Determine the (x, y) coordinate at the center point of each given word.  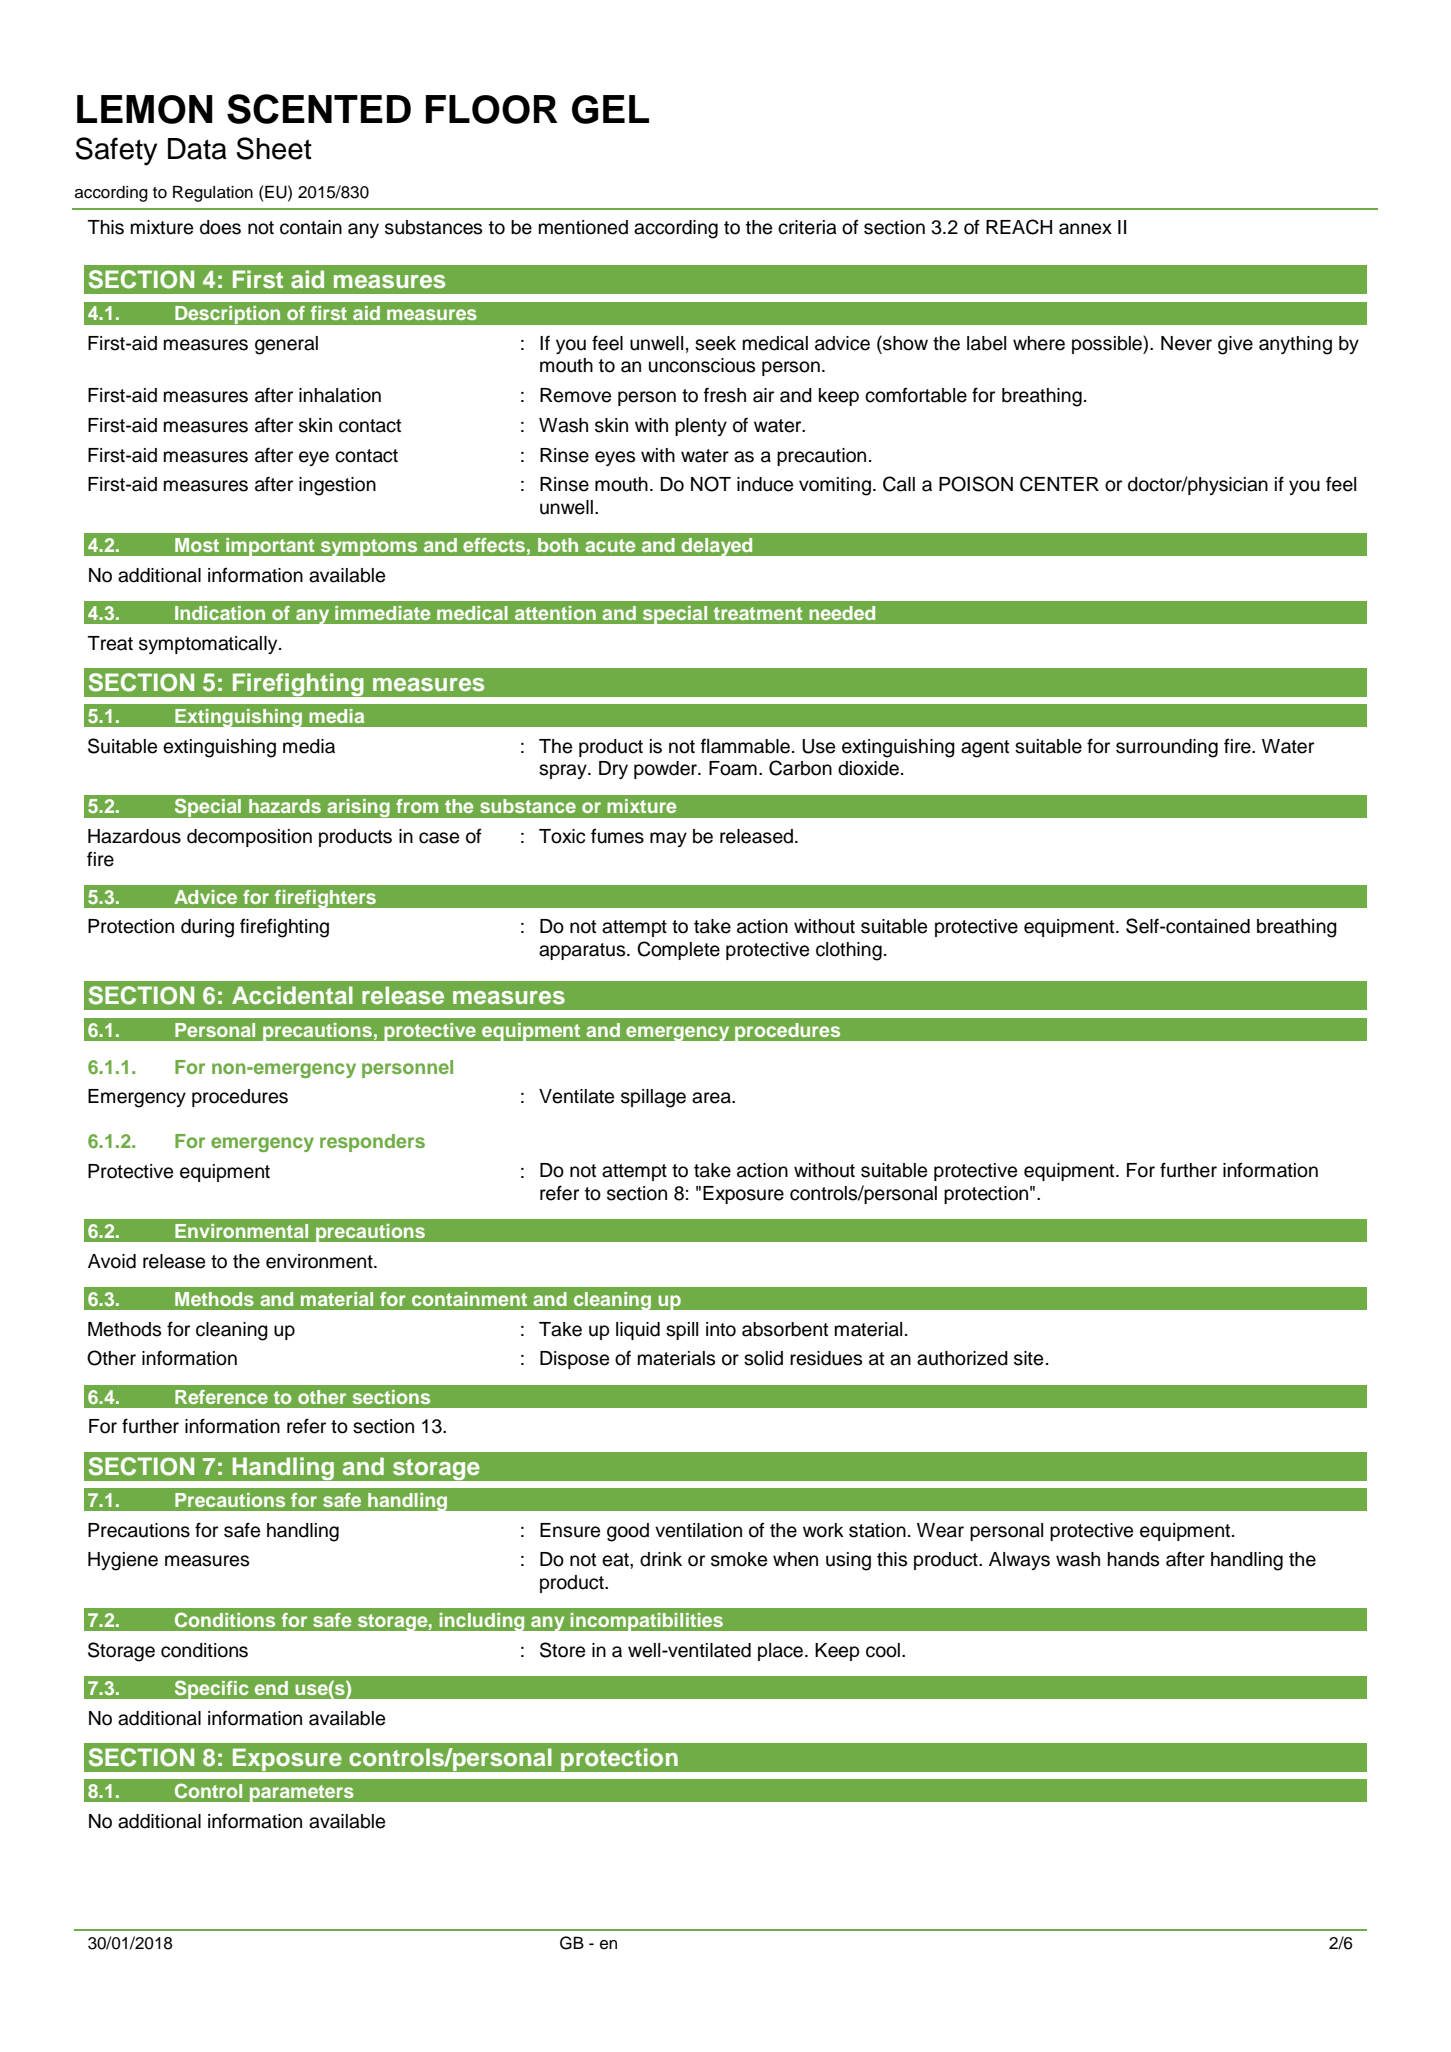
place (782, 1652)
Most (197, 545)
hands (1133, 1559)
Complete (678, 950)
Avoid (112, 1261)
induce (765, 484)
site (1028, 1358)
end (271, 1688)
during (207, 928)
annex (1085, 229)
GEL (610, 109)
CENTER (1059, 484)
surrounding (1167, 748)
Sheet (274, 148)
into (721, 1329)
